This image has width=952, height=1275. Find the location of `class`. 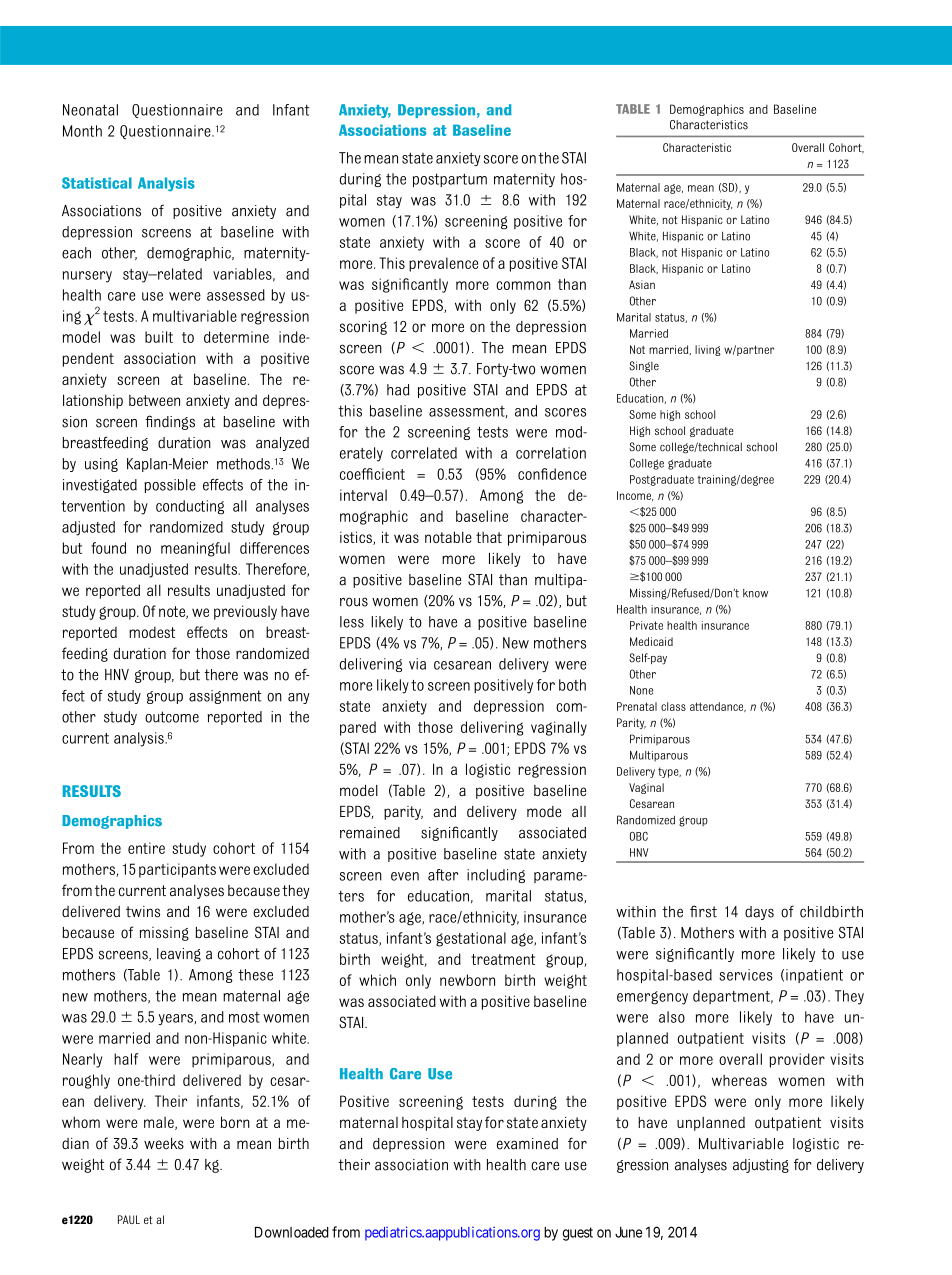

class is located at coordinates (673, 706).
